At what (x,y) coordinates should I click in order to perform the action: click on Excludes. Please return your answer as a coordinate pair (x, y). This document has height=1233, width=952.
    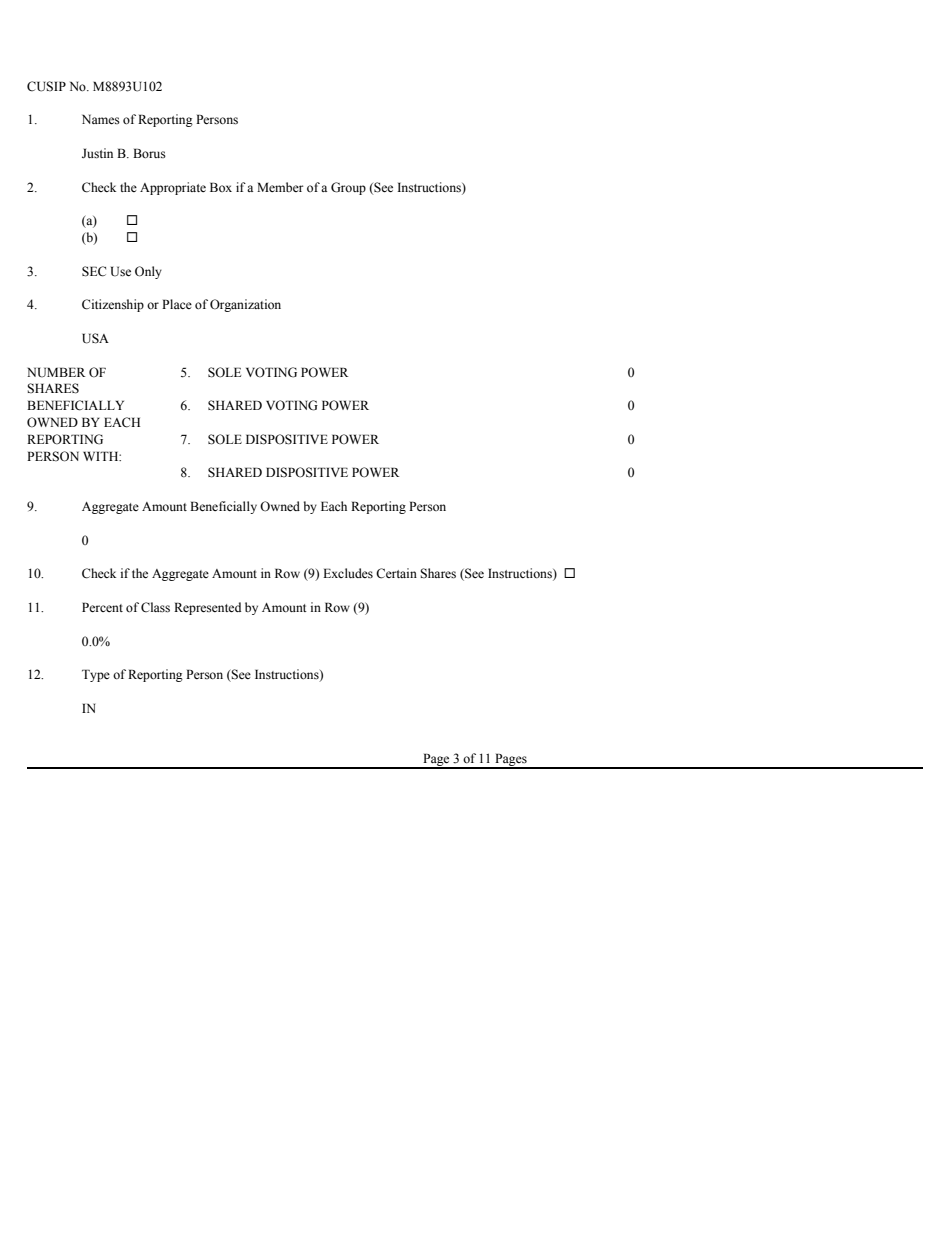
    Looking at the image, I should click on (348, 573).
